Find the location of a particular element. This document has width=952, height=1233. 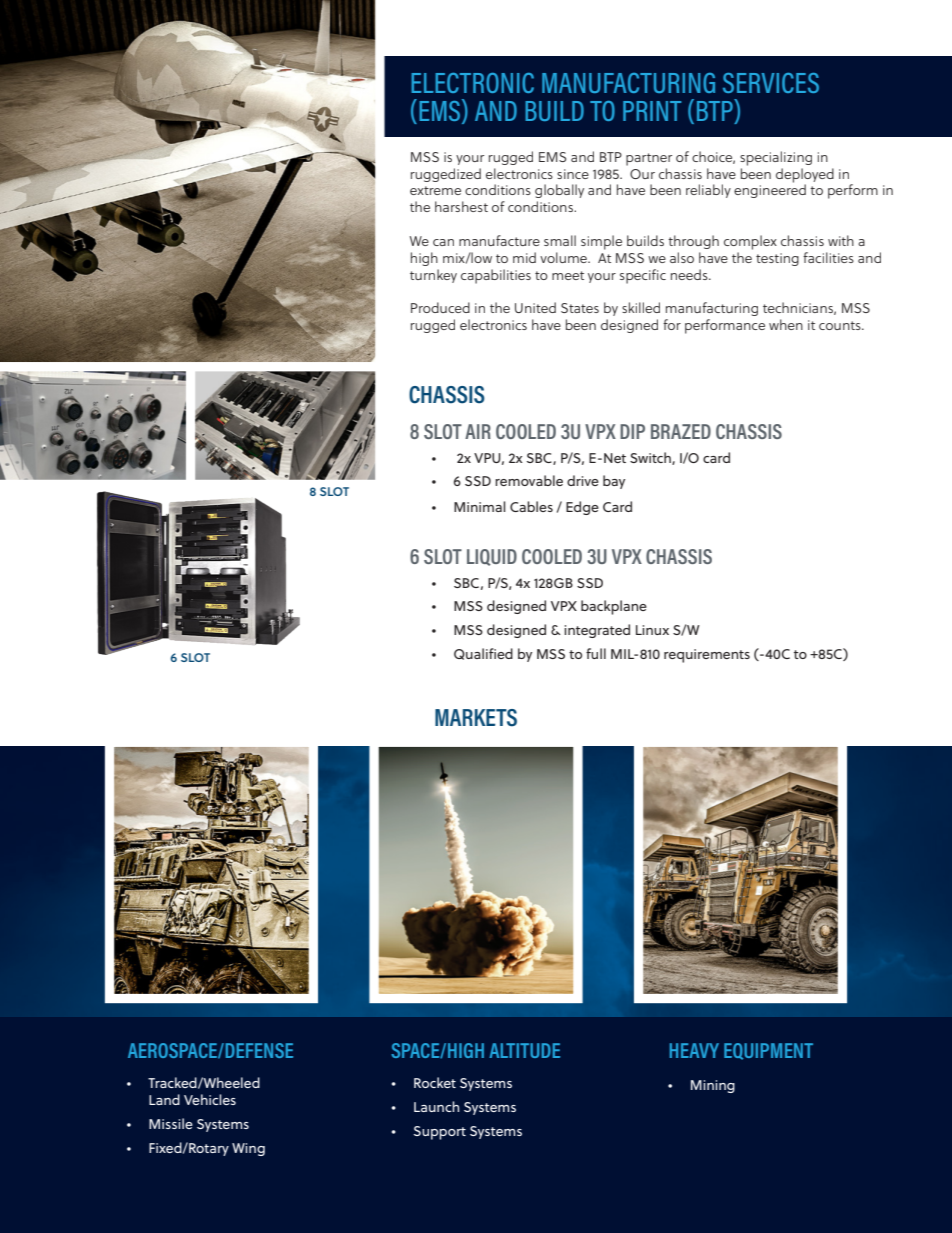

Qualified is located at coordinates (483, 654).
